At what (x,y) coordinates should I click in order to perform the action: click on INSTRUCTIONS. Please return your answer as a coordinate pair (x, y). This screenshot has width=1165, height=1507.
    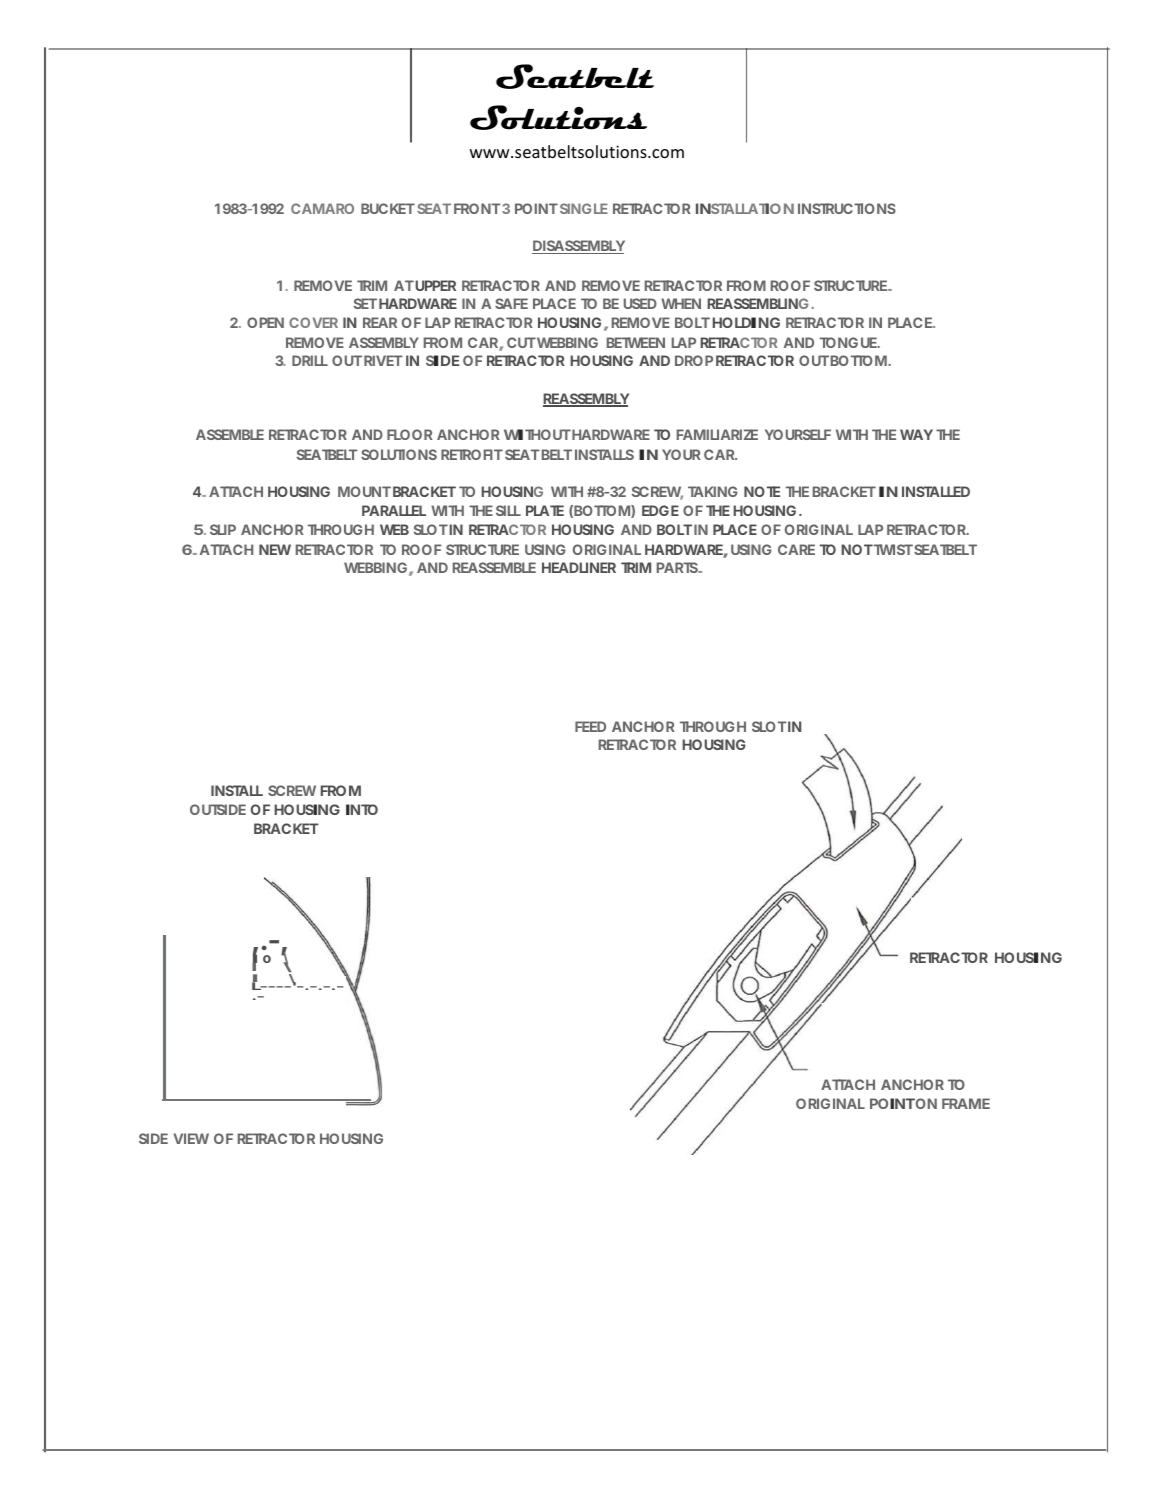
    Looking at the image, I should click on (847, 208).
